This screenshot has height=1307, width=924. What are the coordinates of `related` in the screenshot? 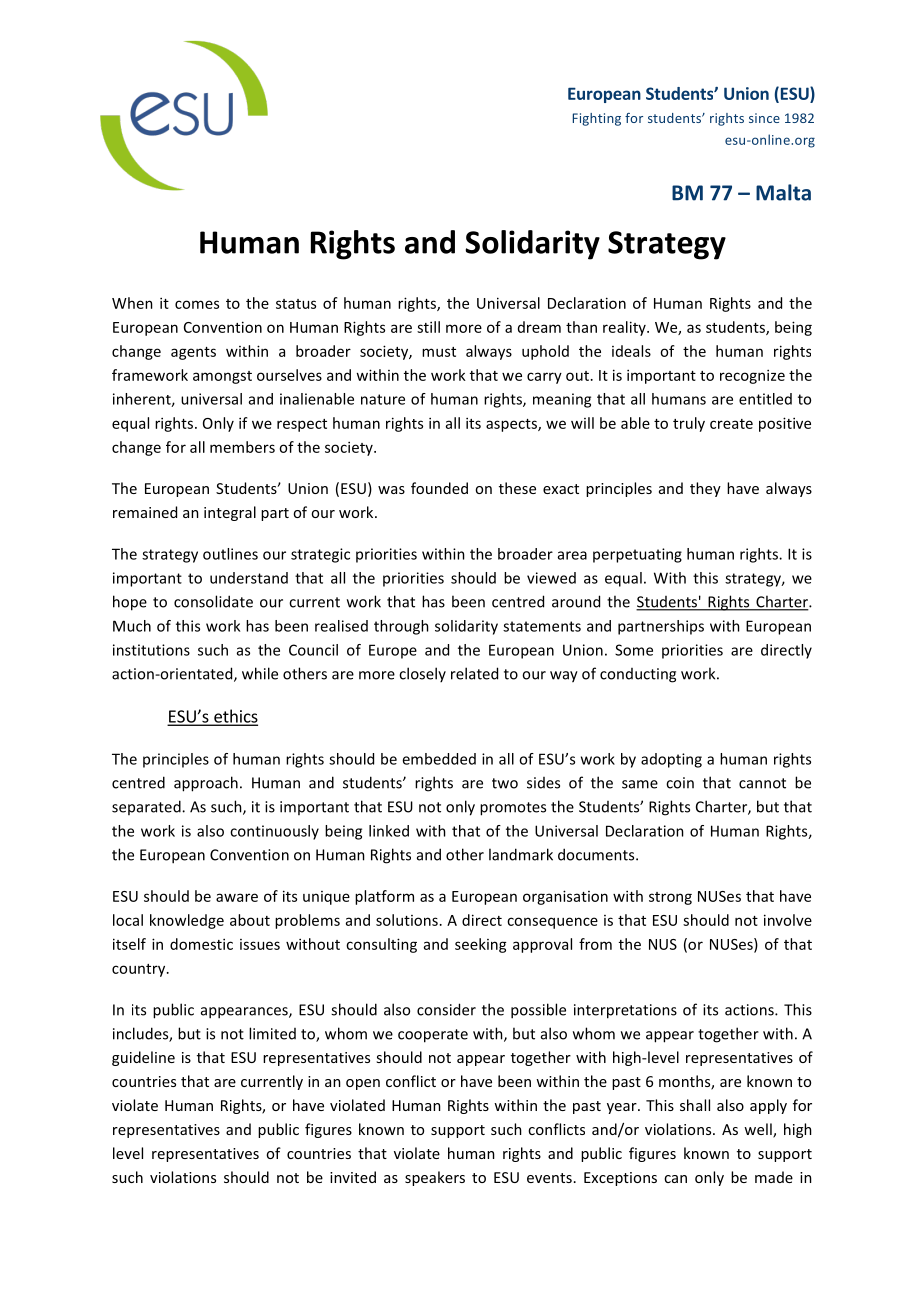 It's located at (474, 673).
